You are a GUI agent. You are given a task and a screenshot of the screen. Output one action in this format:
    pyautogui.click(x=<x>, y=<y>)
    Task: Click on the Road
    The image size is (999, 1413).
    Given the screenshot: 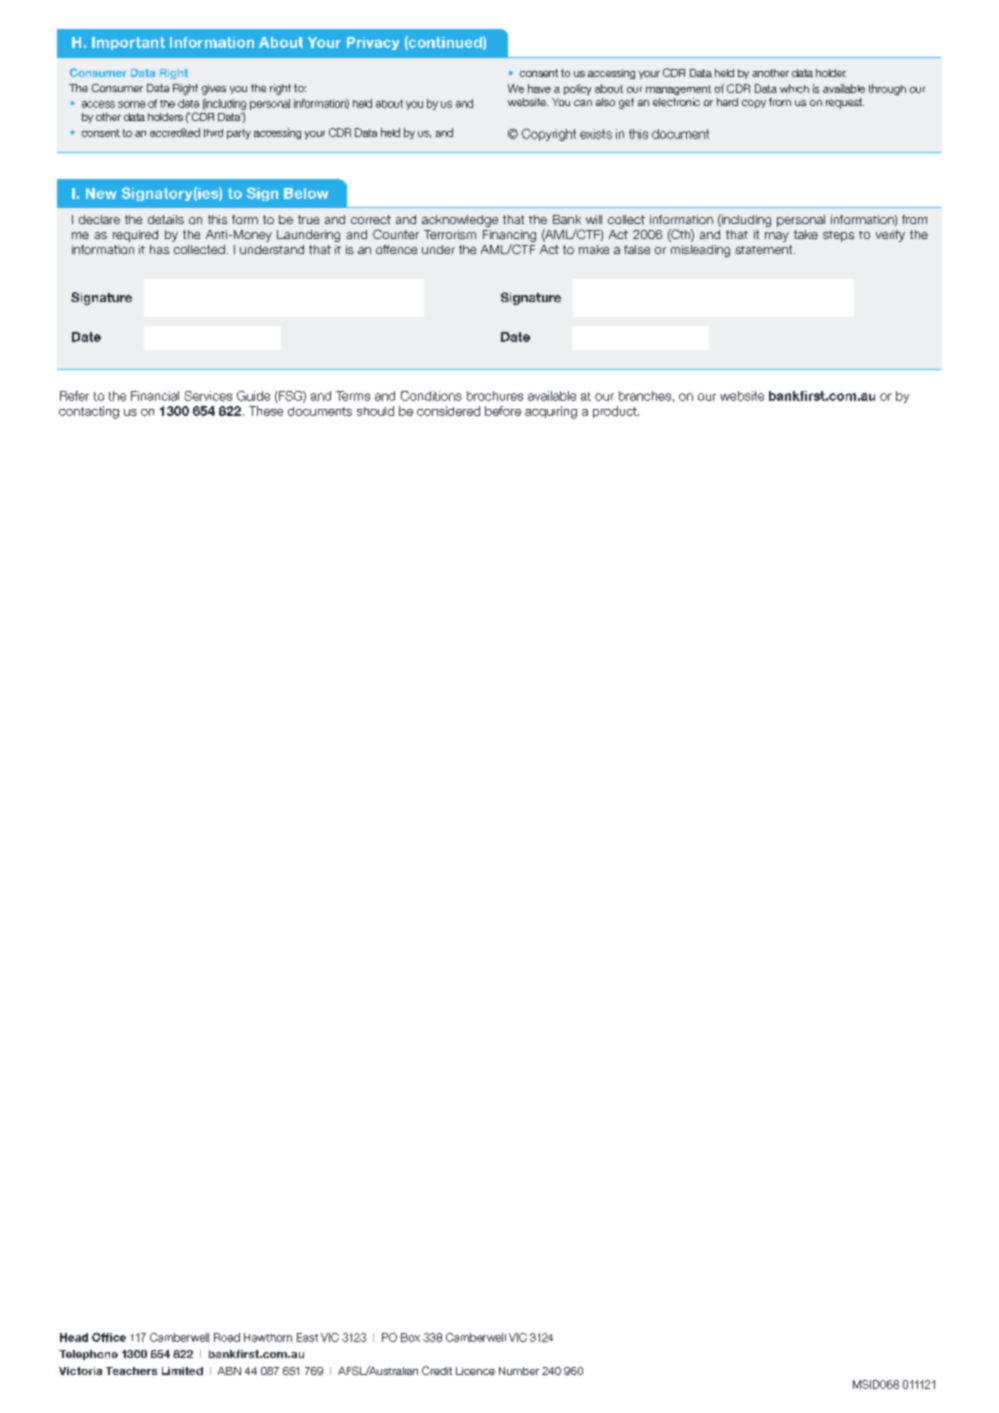 What is the action you would take?
    pyautogui.click(x=227, y=1337)
